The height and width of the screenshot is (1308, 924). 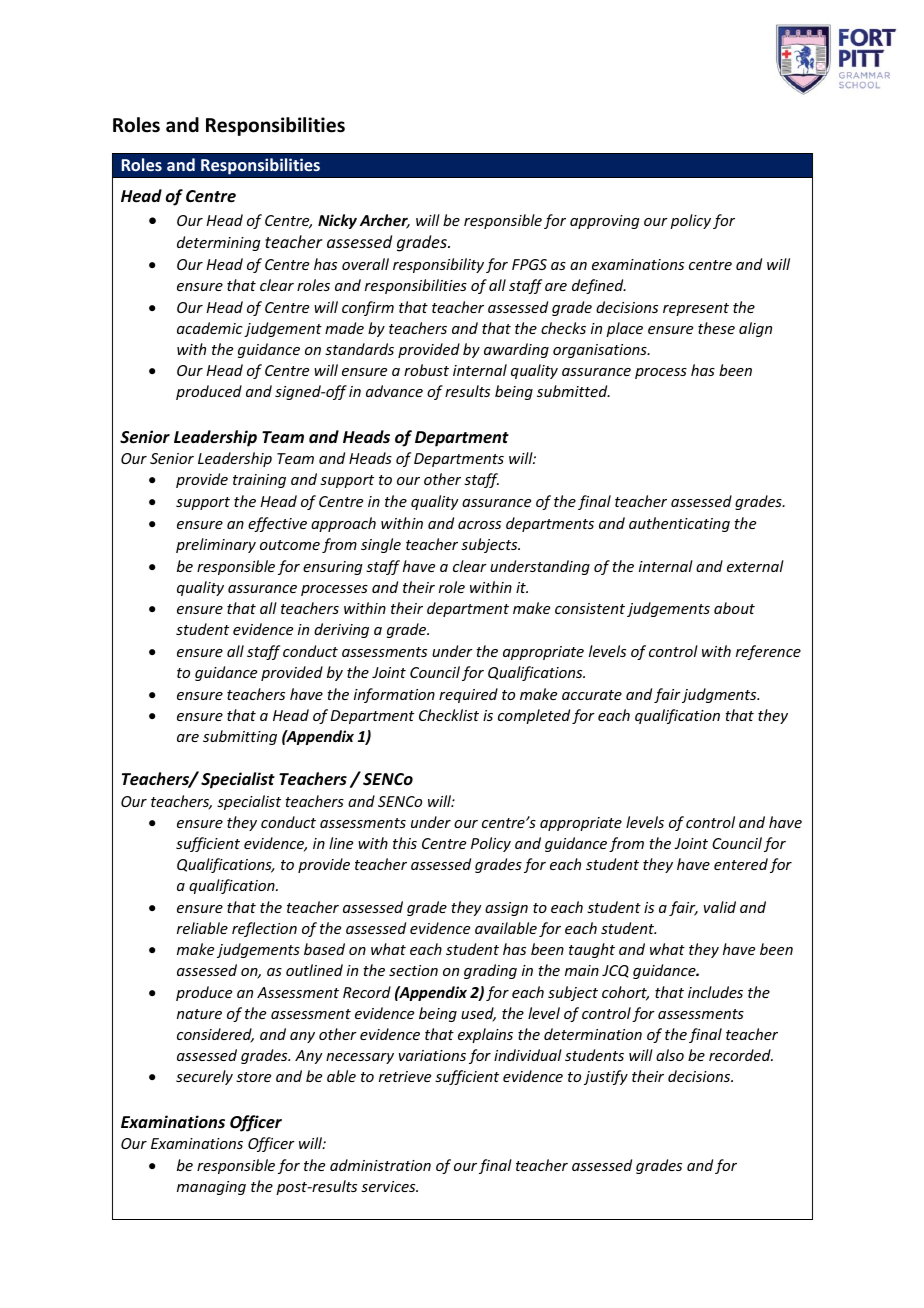 What do you see at coordinates (720, 907) in the screenshot?
I see `valid` at bounding box center [720, 907].
